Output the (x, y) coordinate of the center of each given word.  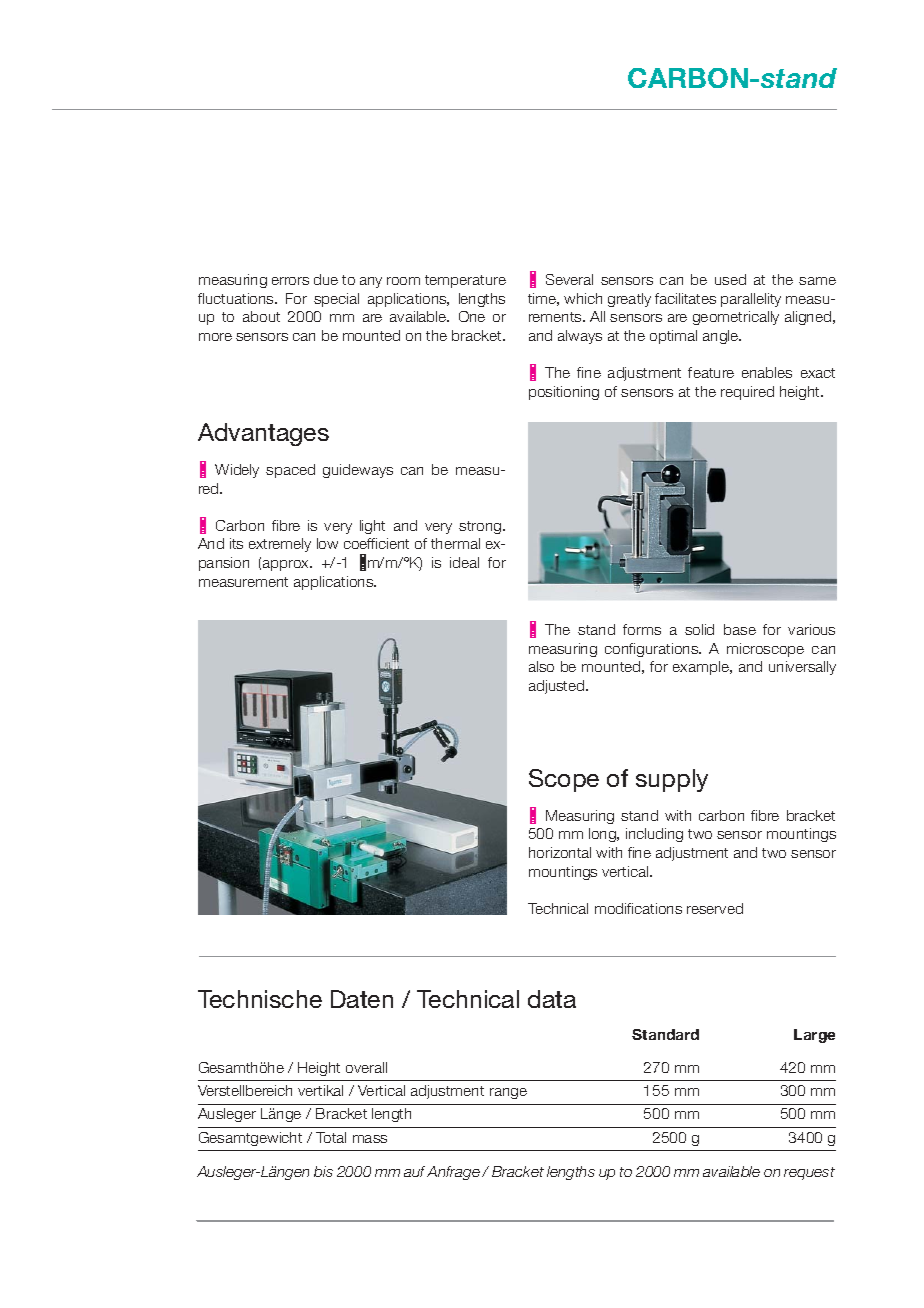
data (552, 999)
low (327, 543)
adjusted (558, 687)
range (508, 1093)
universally (802, 668)
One (472, 316)
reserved (715, 908)
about (261, 316)
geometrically (736, 318)
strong (481, 527)
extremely (280, 545)
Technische (260, 999)
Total (331, 1137)
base (740, 629)
